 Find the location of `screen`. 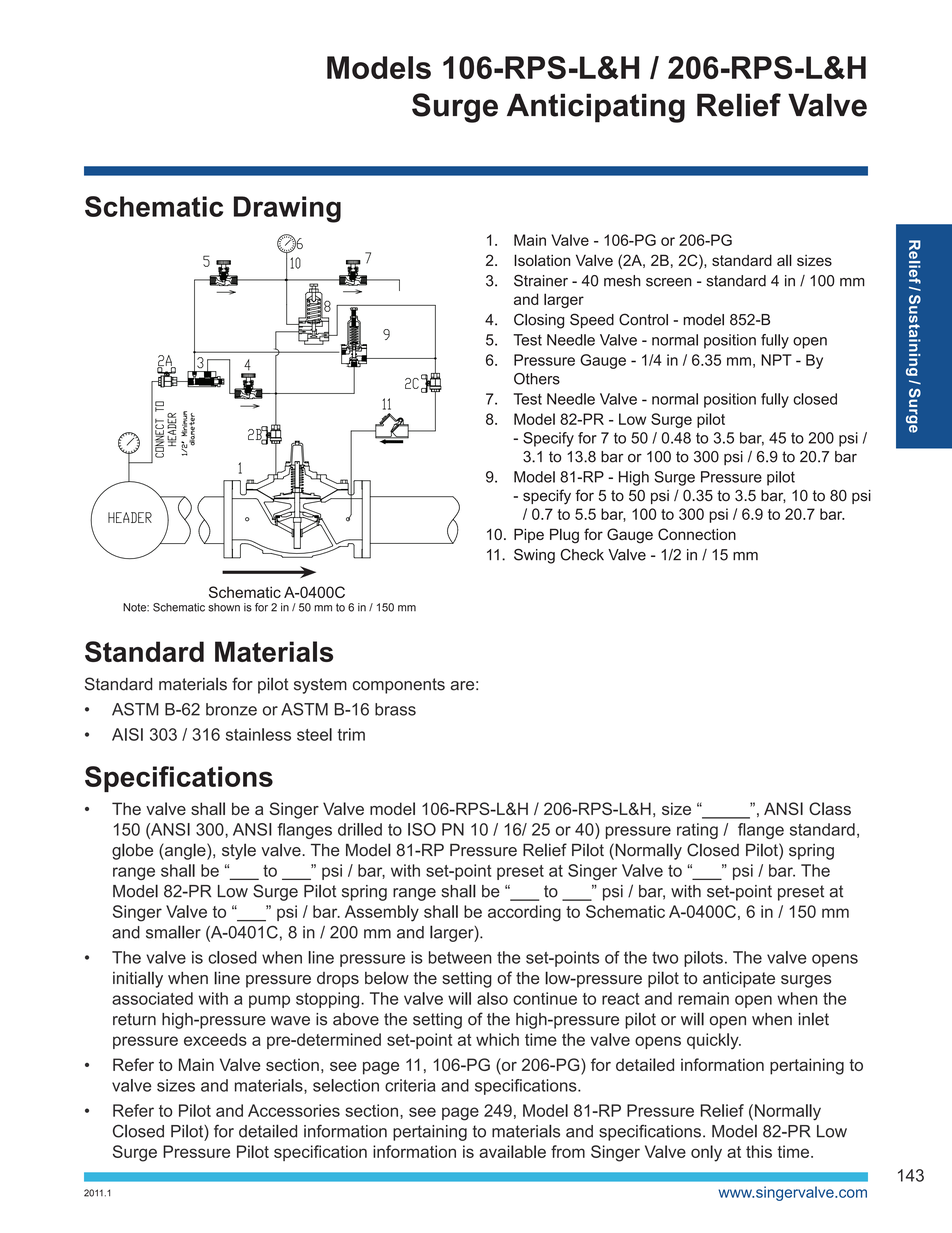

screen is located at coordinates (669, 282).
